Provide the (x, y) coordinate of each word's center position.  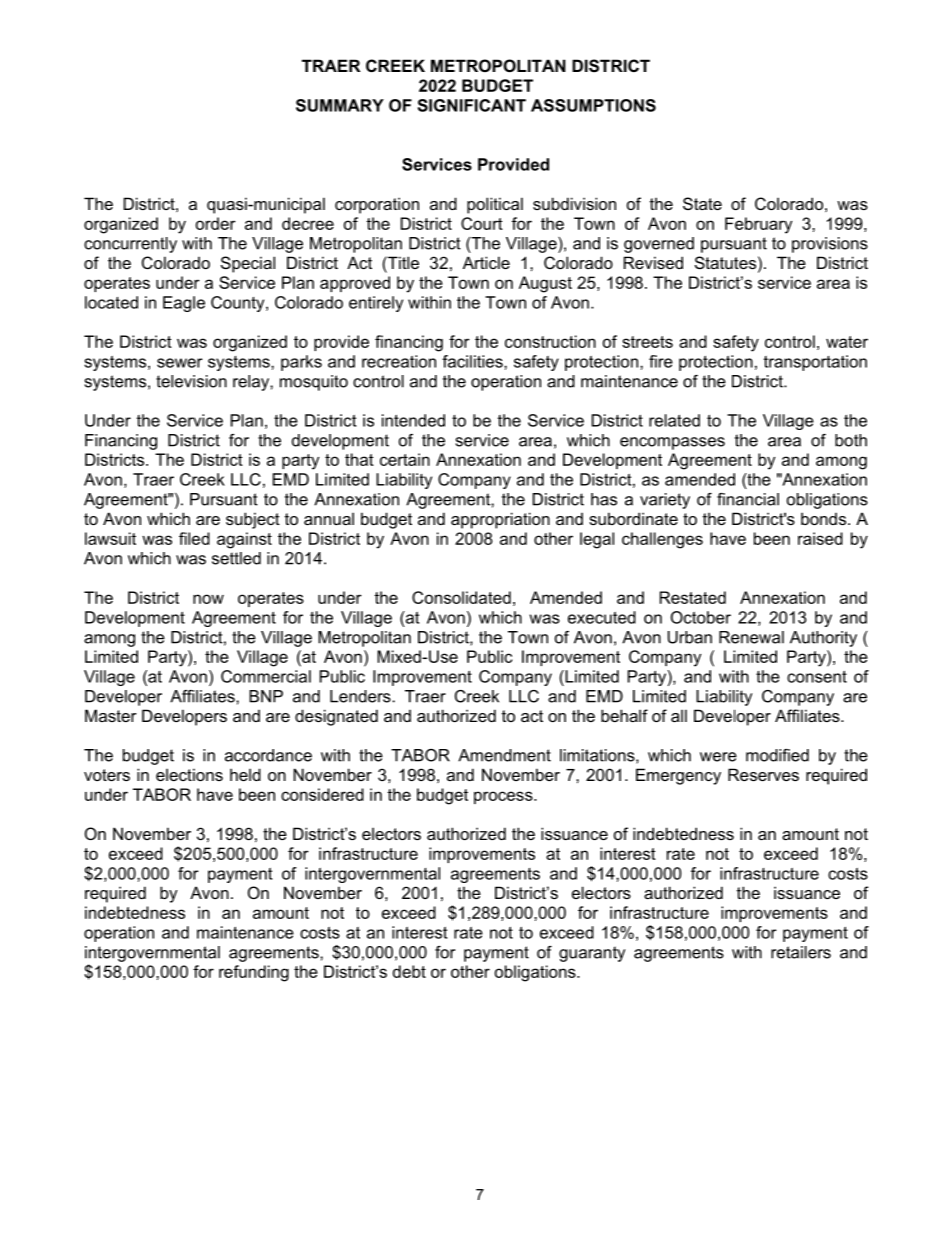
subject (253, 520)
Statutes (725, 262)
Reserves (763, 774)
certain (405, 459)
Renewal (751, 637)
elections (189, 774)
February (758, 225)
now (208, 599)
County (239, 304)
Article (486, 262)
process (504, 797)
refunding (254, 973)
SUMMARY (340, 105)
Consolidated (461, 597)
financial (748, 499)
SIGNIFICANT (472, 105)
